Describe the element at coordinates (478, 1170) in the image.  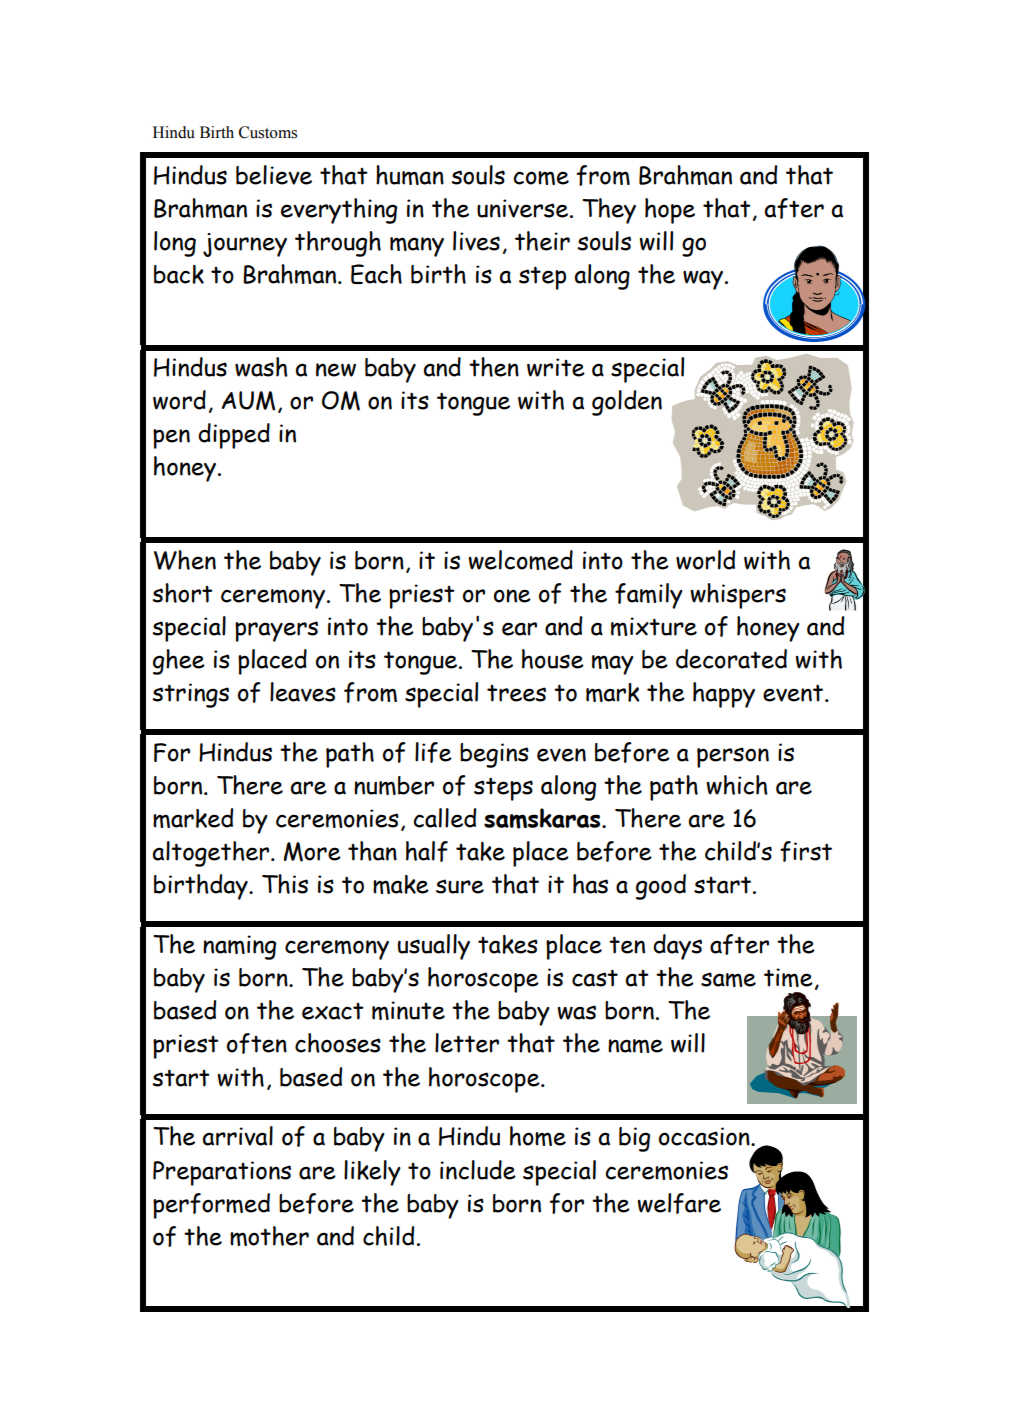
I see `include` at that location.
